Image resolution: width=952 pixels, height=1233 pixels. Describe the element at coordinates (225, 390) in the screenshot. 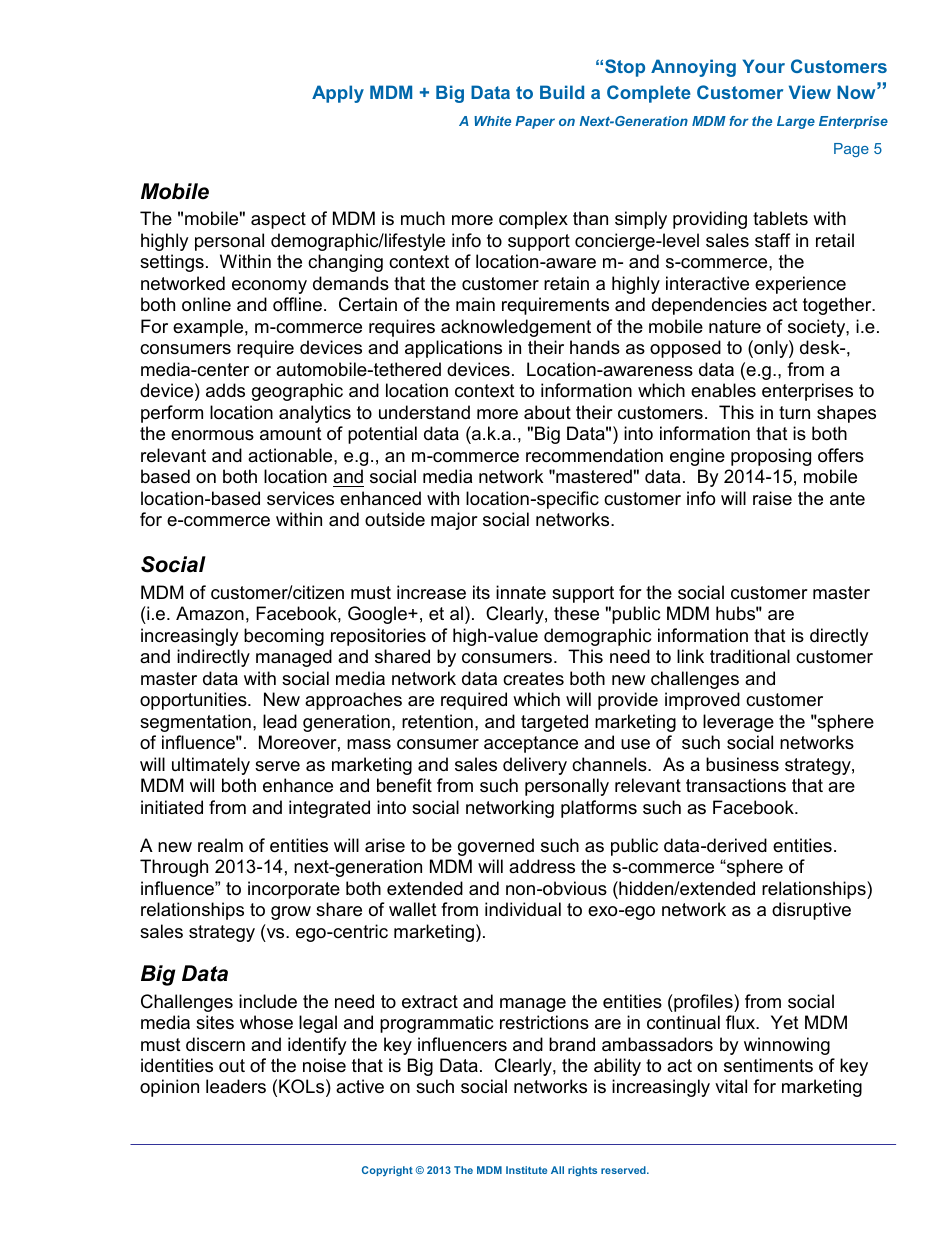

I see `adds` at that location.
